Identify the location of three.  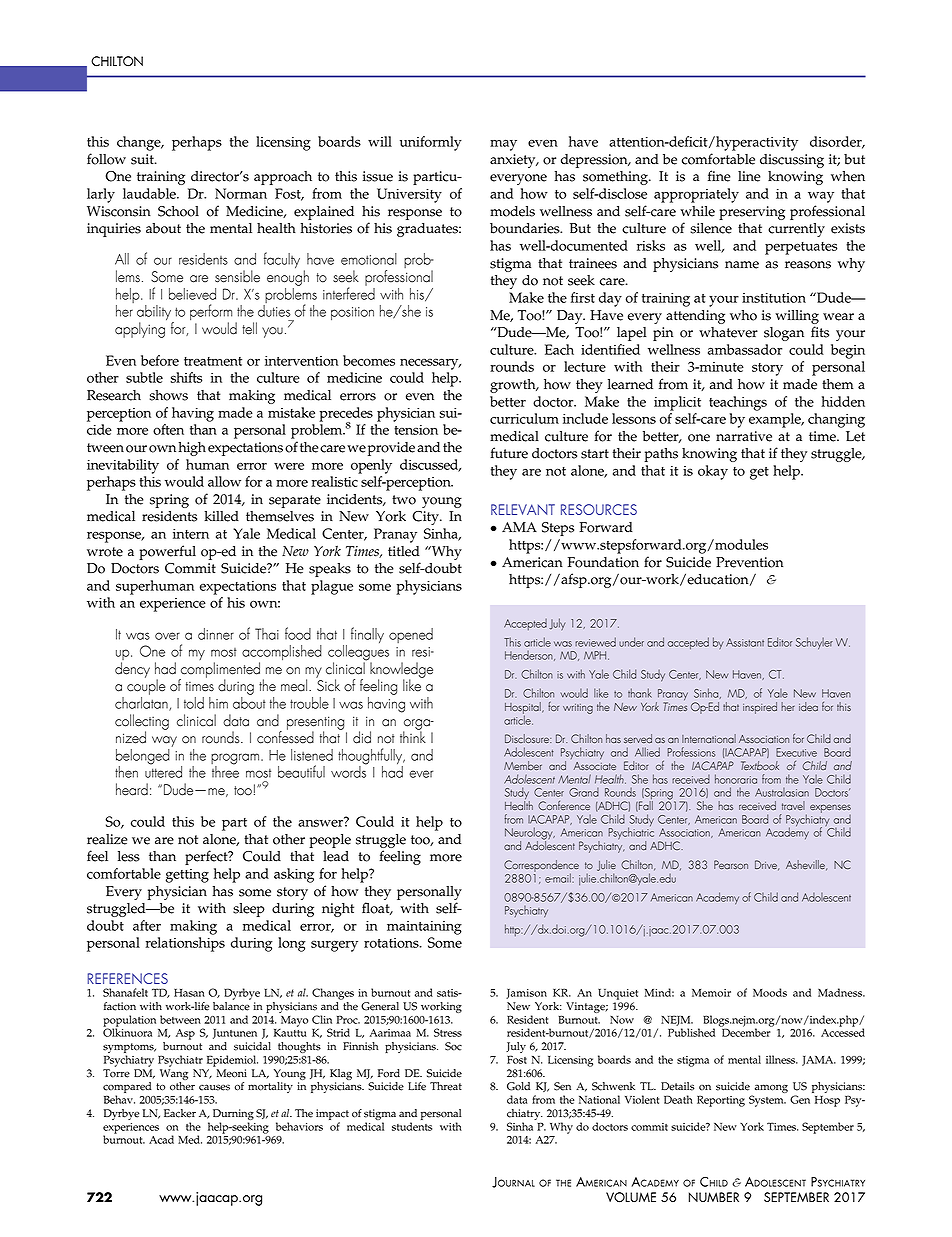
(225, 771).
